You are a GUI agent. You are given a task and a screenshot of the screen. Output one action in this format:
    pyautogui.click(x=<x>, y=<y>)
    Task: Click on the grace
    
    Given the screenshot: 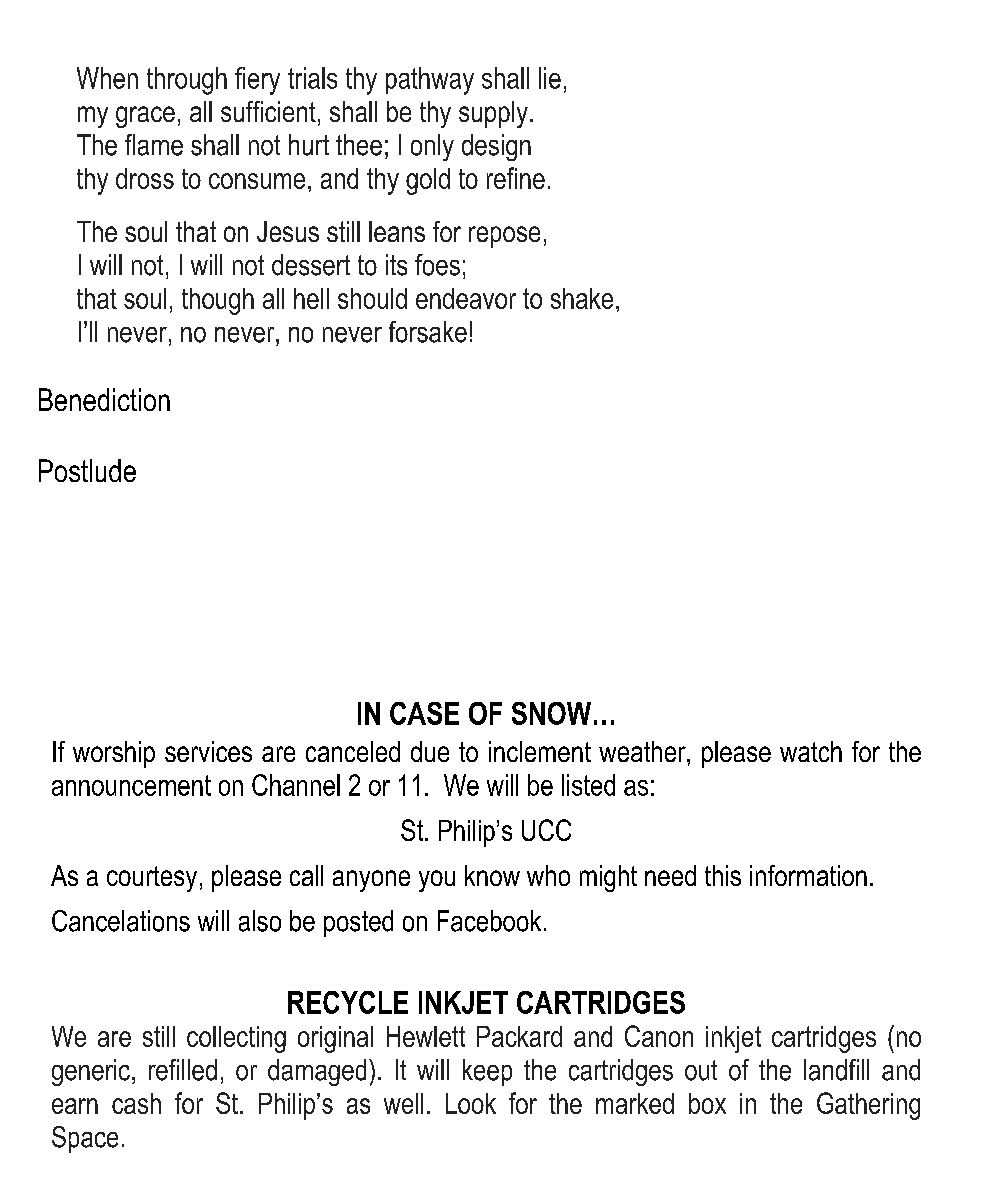 What is the action you would take?
    pyautogui.click(x=145, y=117)
